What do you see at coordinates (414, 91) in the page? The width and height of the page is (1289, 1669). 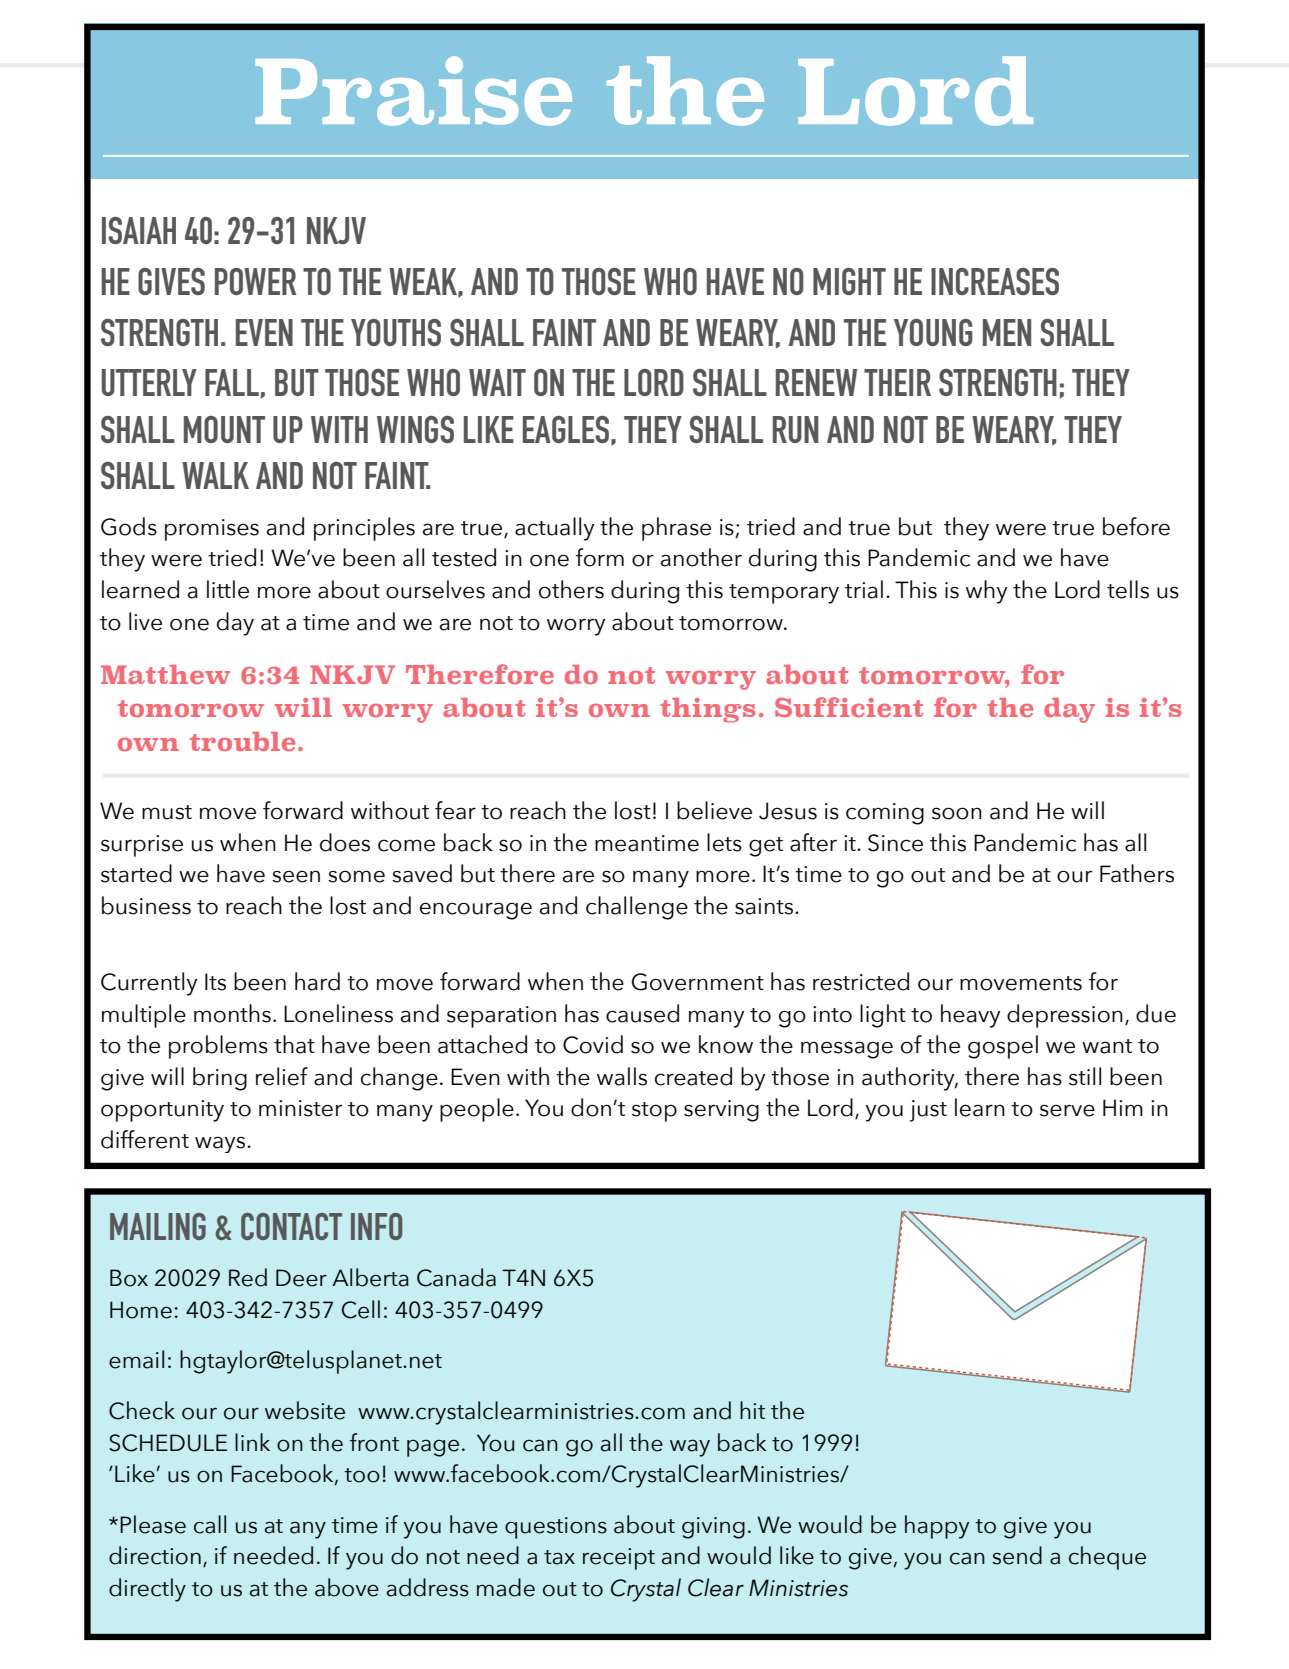 I see `Praise` at bounding box center [414, 91].
